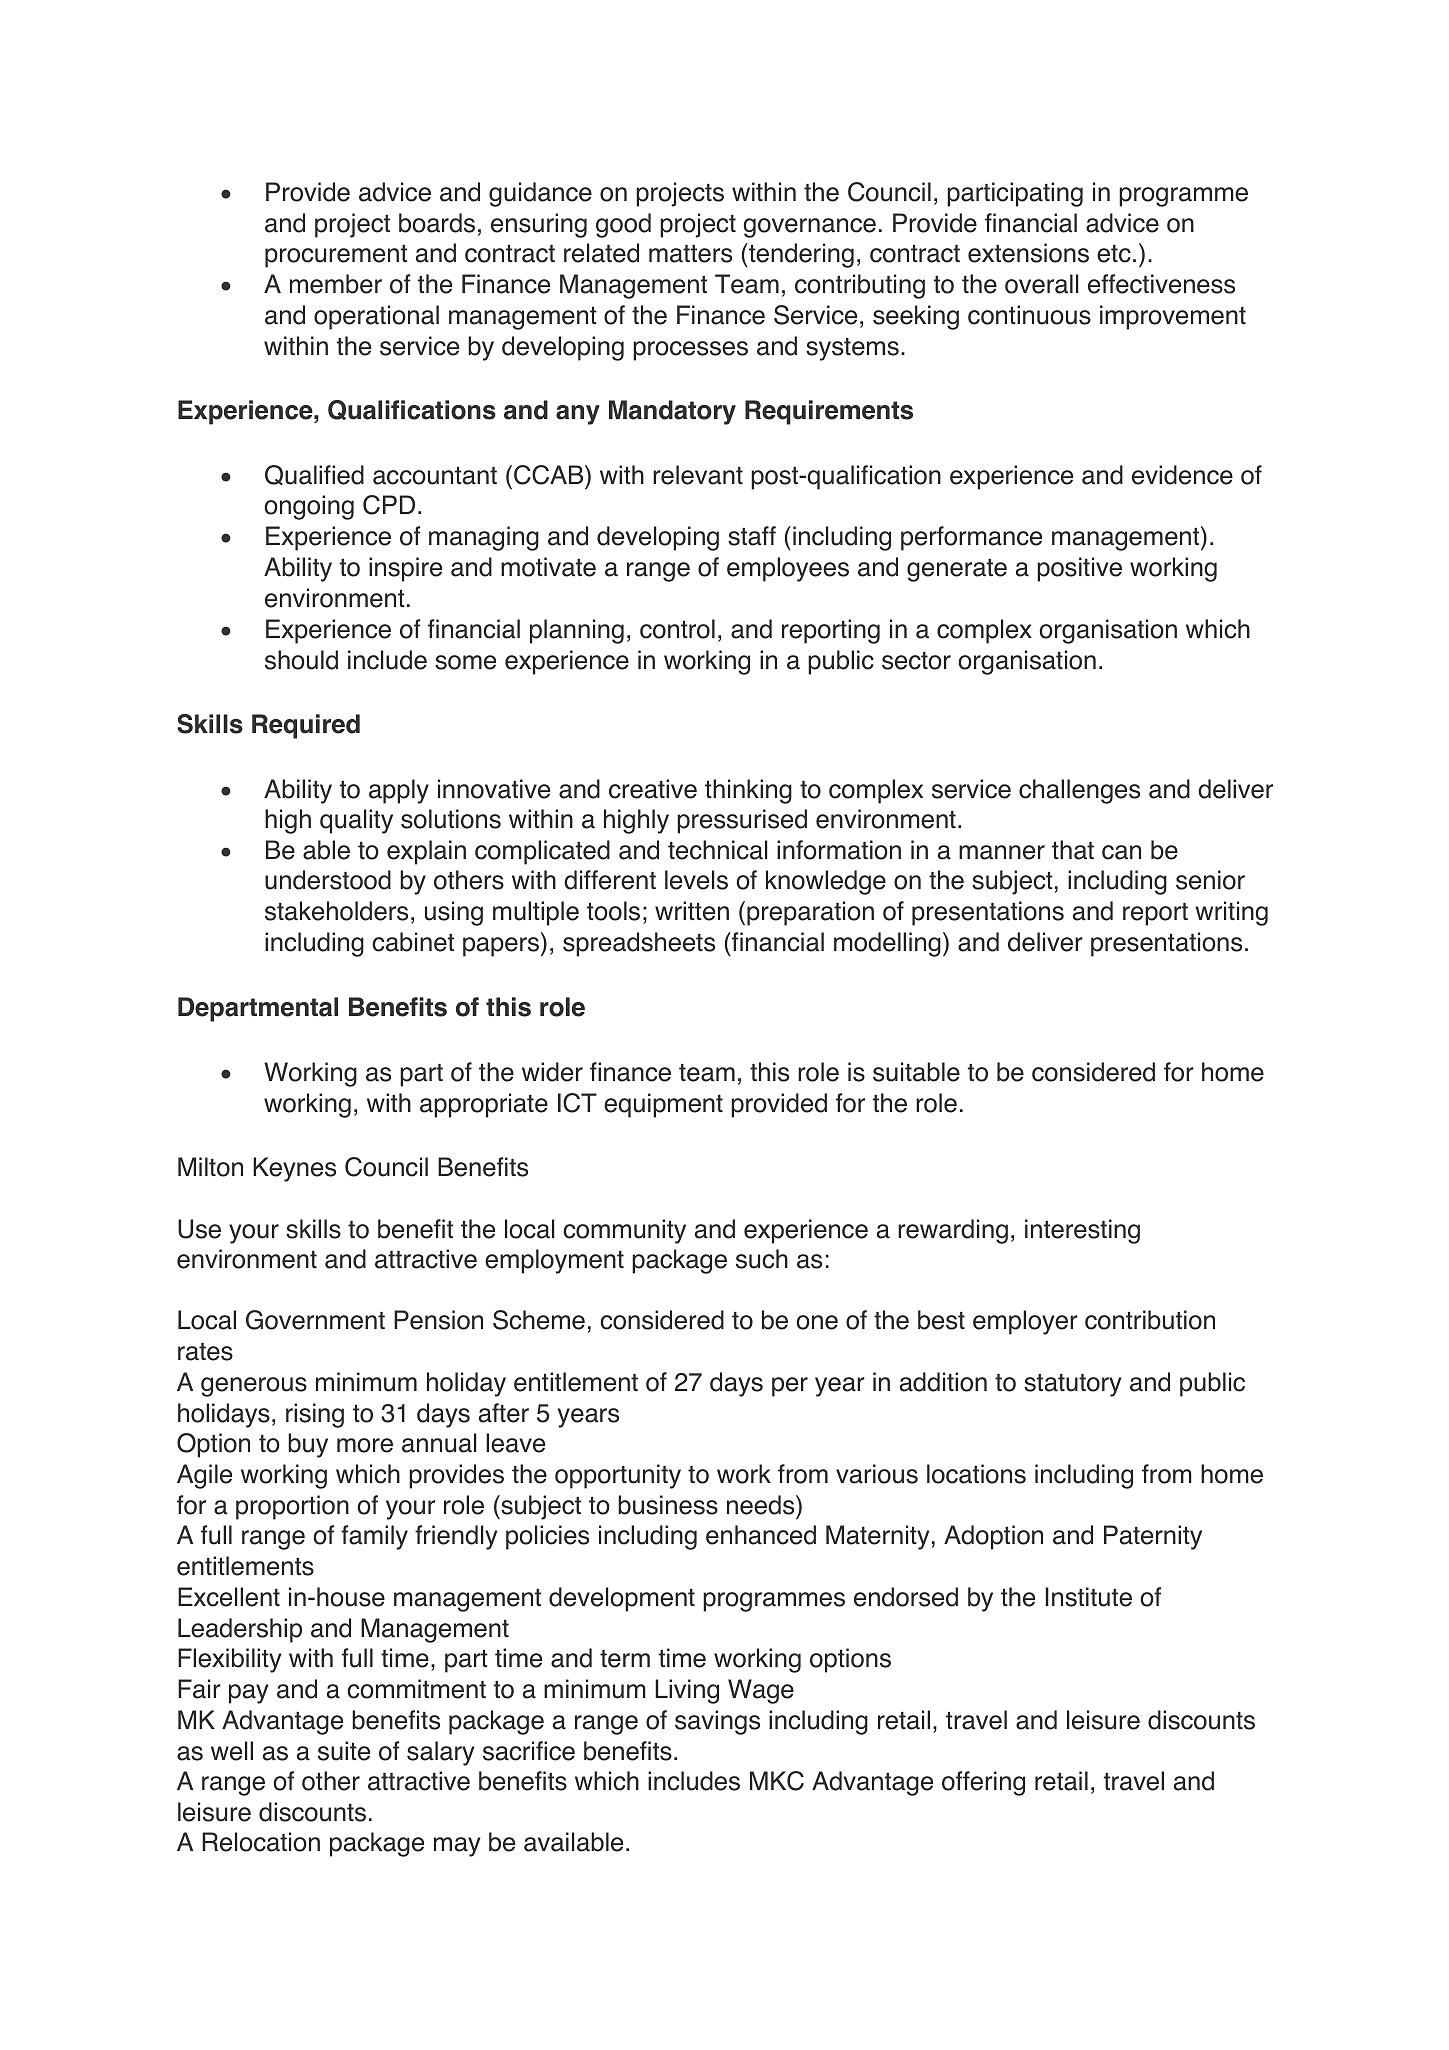 The height and width of the screenshot is (2050, 1449). Describe the element at coordinates (306, 726) in the screenshot. I see `Required` at that location.
